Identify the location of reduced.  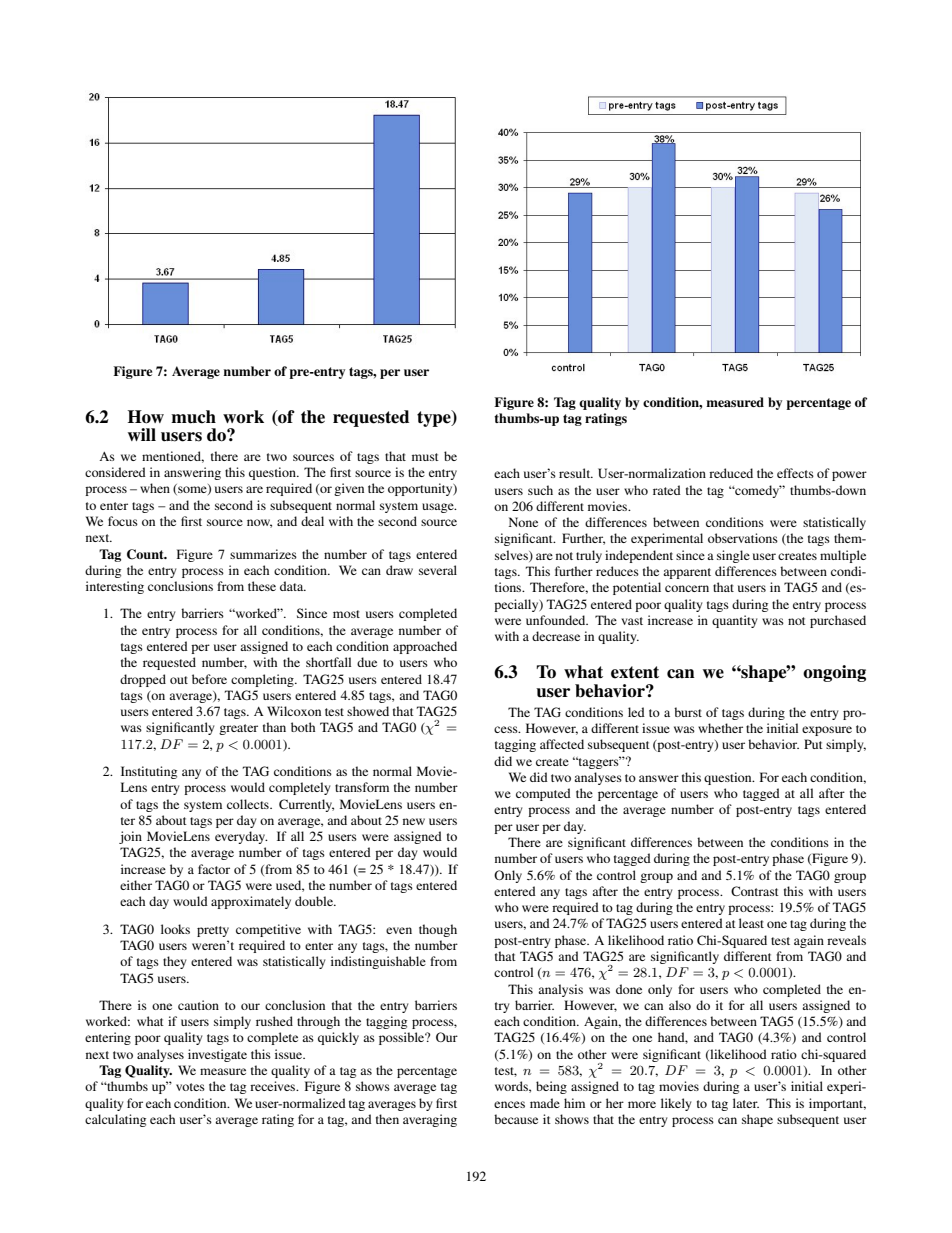
(731, 473).
